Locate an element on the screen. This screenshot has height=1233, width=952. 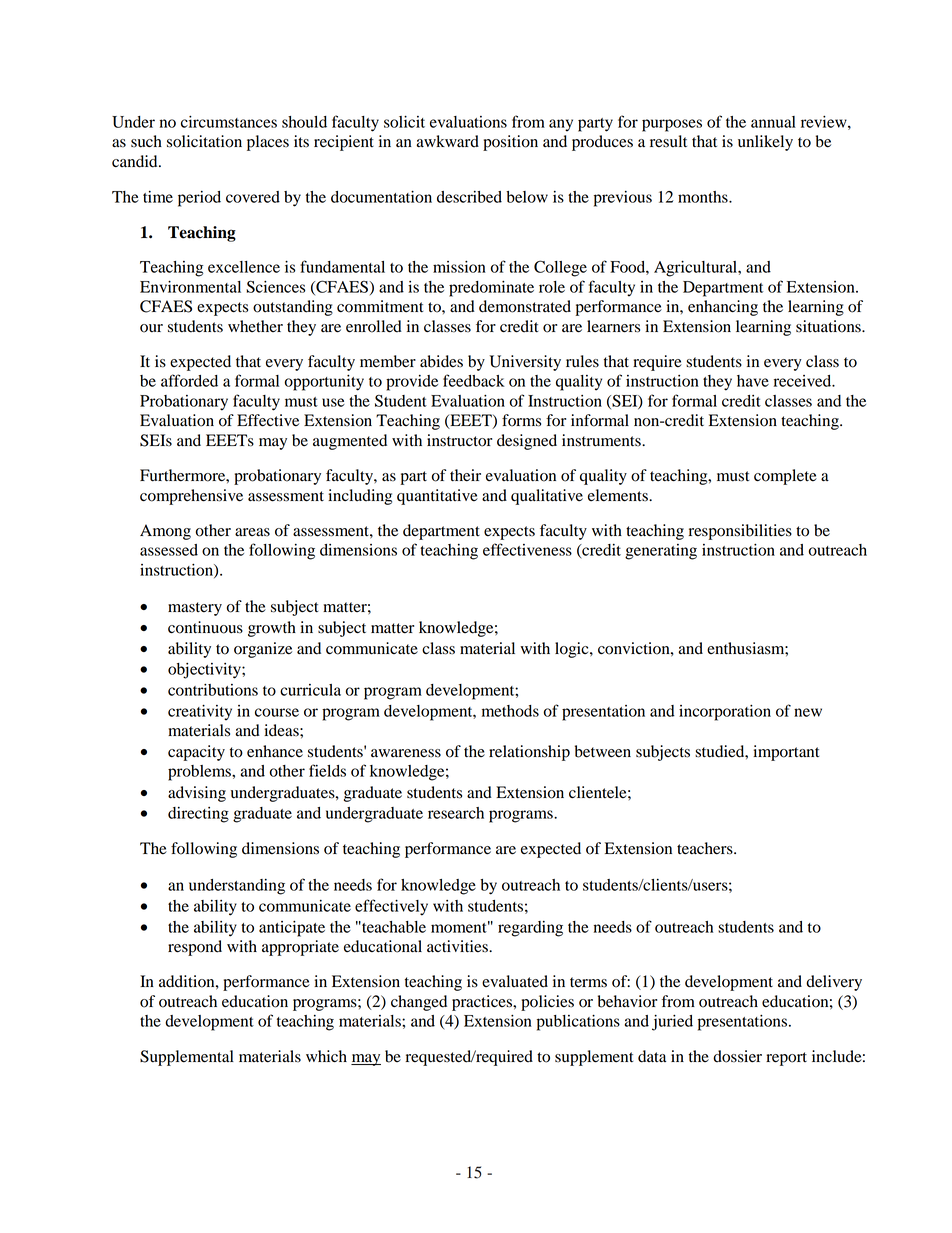
circumstances is located at coordinates (229, 122).
